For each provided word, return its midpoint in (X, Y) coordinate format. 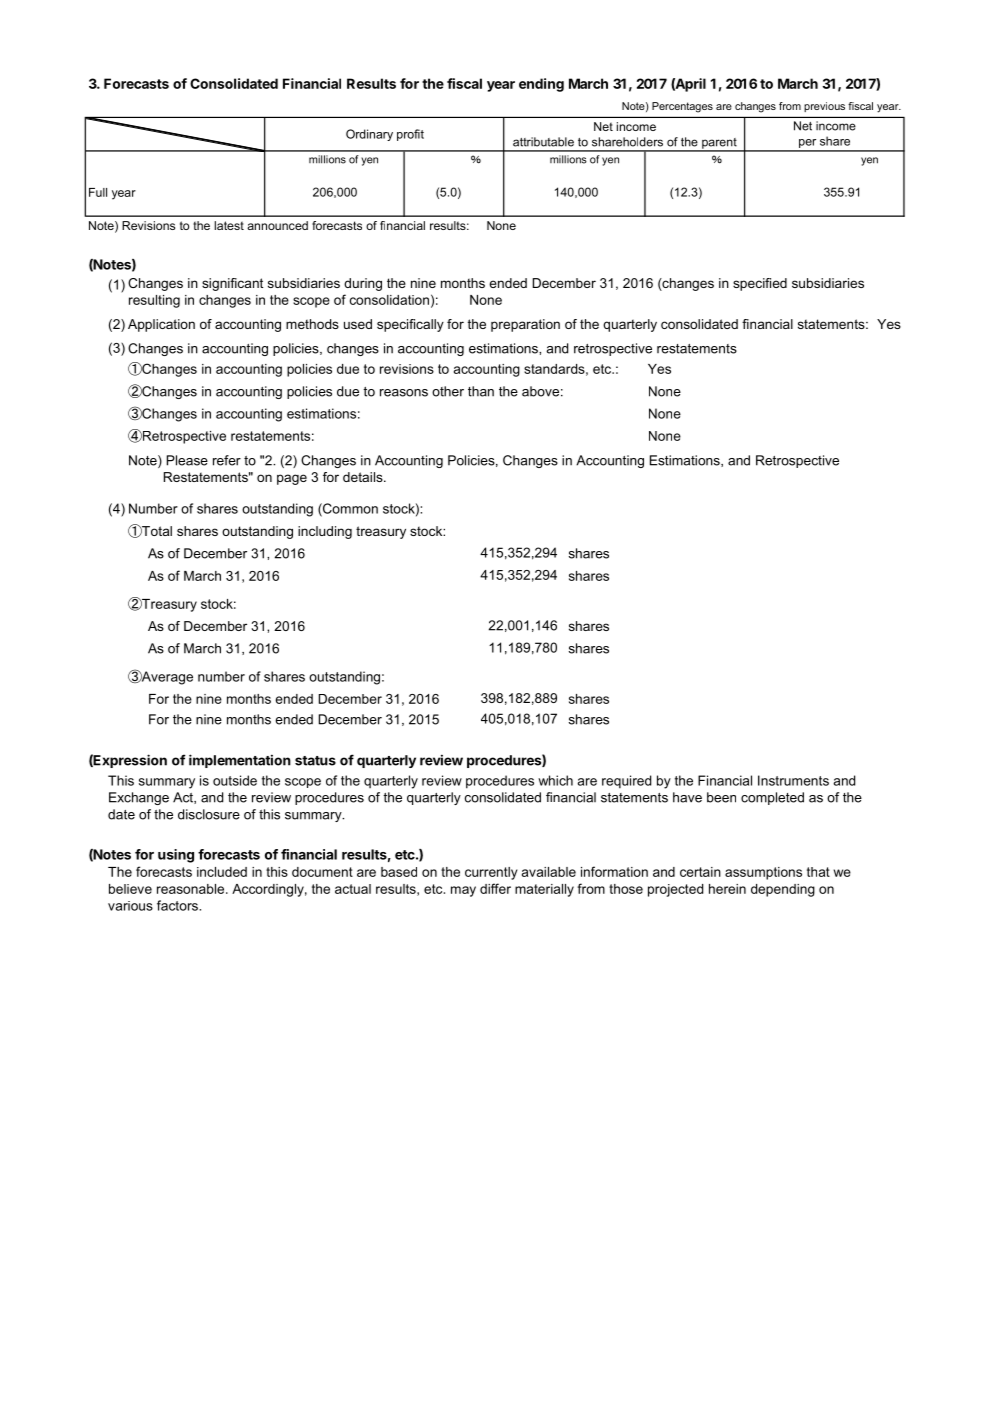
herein (727, 889)
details (364, 477)
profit (410, 135)
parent (719, 144)
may (463, 891)
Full (98, 192)
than (481, 391)
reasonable (192, 889)
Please (187, 460)
